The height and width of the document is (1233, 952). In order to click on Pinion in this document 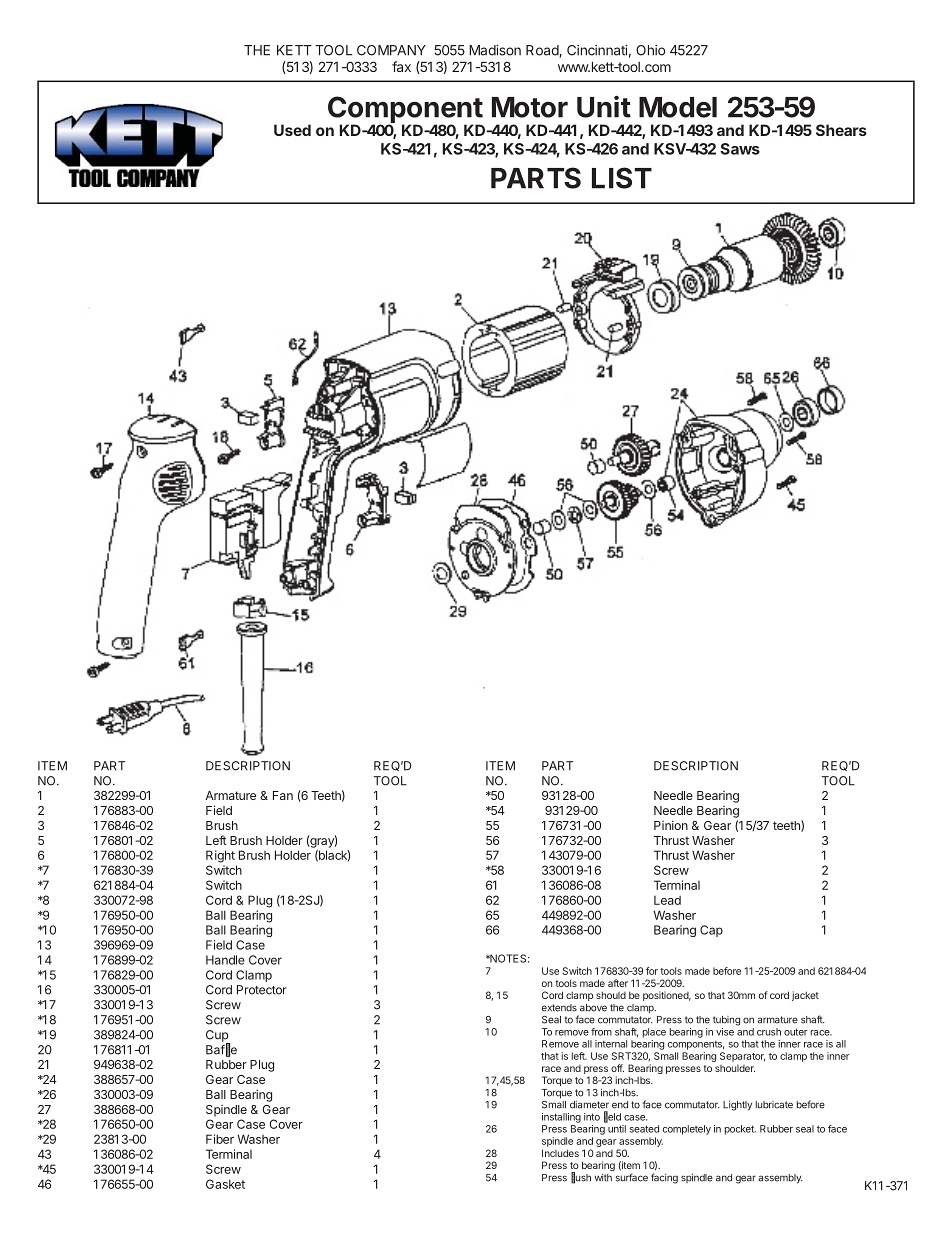, I will do `click(671, 825)`.
